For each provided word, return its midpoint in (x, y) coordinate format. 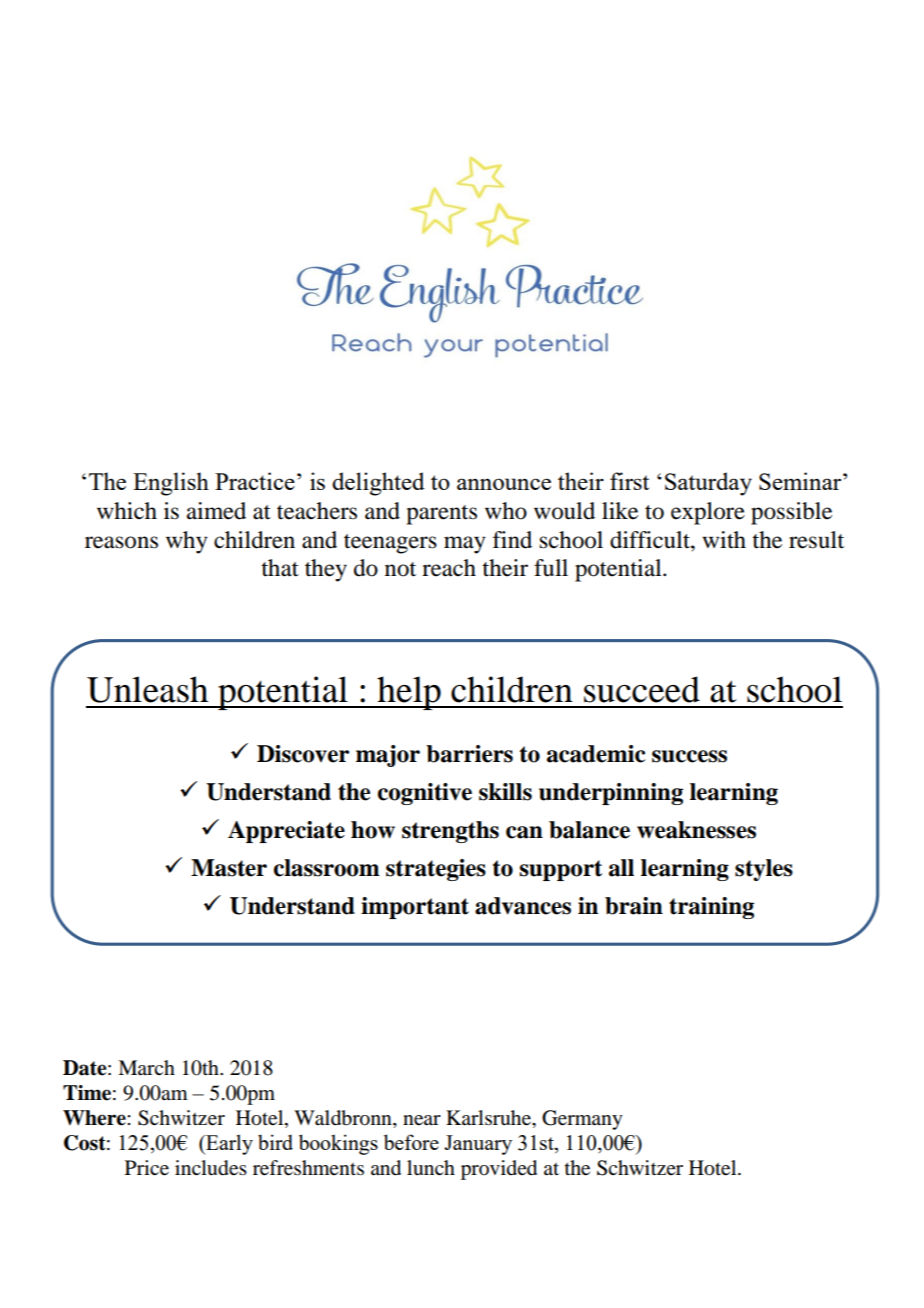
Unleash (147, 689)
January (478, 1145)
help (409, 693)
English (171, 484)
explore (708, 513)
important (415, 908)
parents (441, 515)
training (711, 908)
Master (229, 868)
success (689, 756)
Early (228, 1144)
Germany (582, 1120)
